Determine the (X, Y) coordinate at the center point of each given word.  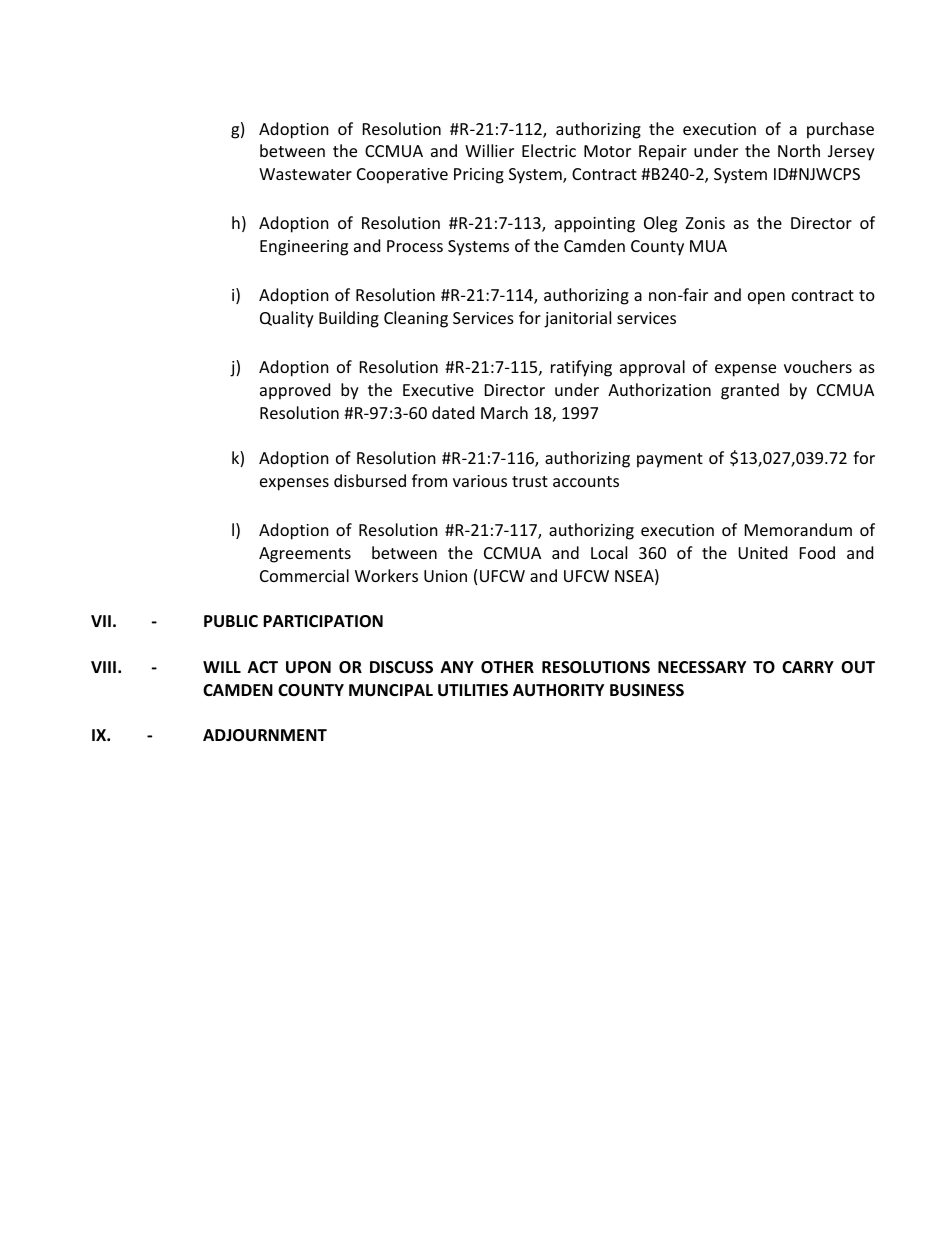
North (799, 150)
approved (295, 391)
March (504, 412)
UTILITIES (473, 690)
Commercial (304, 575)
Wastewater (305, 174)
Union (445, 576)
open (766, 298)
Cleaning (416, 319)
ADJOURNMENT (265, 735)
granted (750, 391)
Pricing (479, 176)
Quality (287, 319)
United (762, 552)
